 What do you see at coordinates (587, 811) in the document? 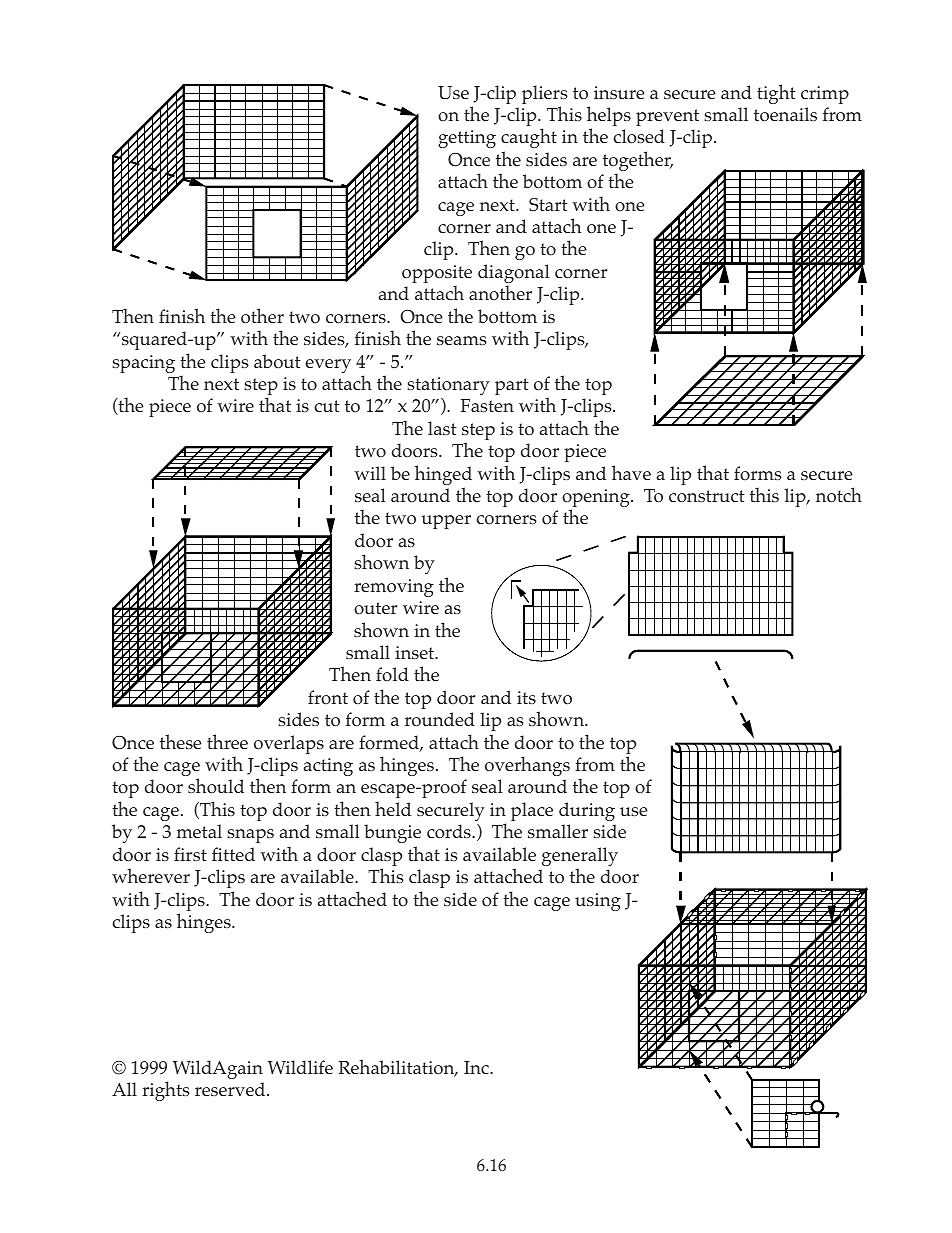
I see `during` at bounding box center [587, 811].
